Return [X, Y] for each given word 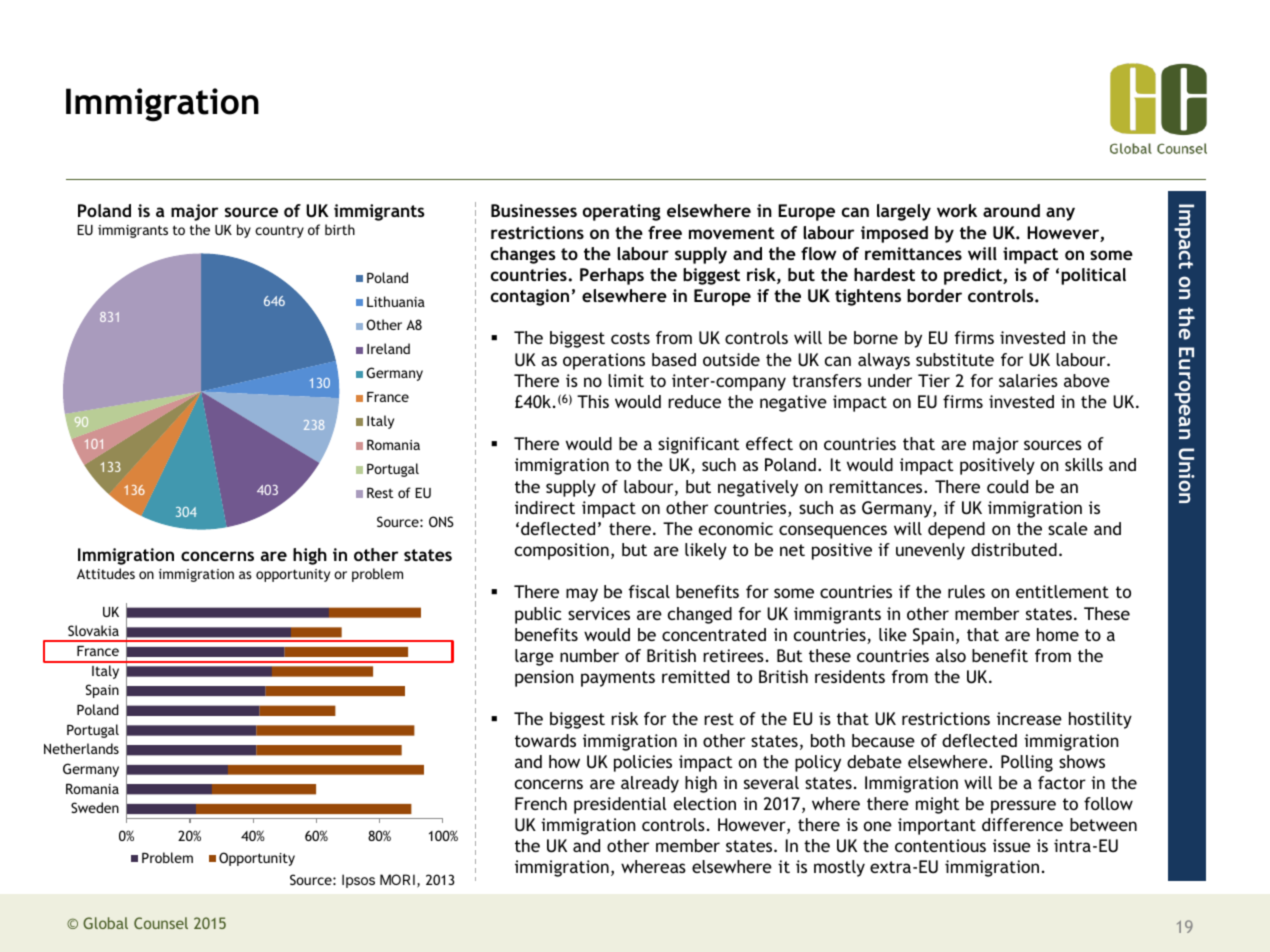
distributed [1014, 549]
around [1011, 210]
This [593, 401]
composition [562, 551]
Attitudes [106, 573]
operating [622, 212]
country [279, 231]
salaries [1028, 380]
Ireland [388, 348]
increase [1029, 718]
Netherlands [81, 748]
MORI [397, 879]
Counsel [161, 923]
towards [545, 740]
